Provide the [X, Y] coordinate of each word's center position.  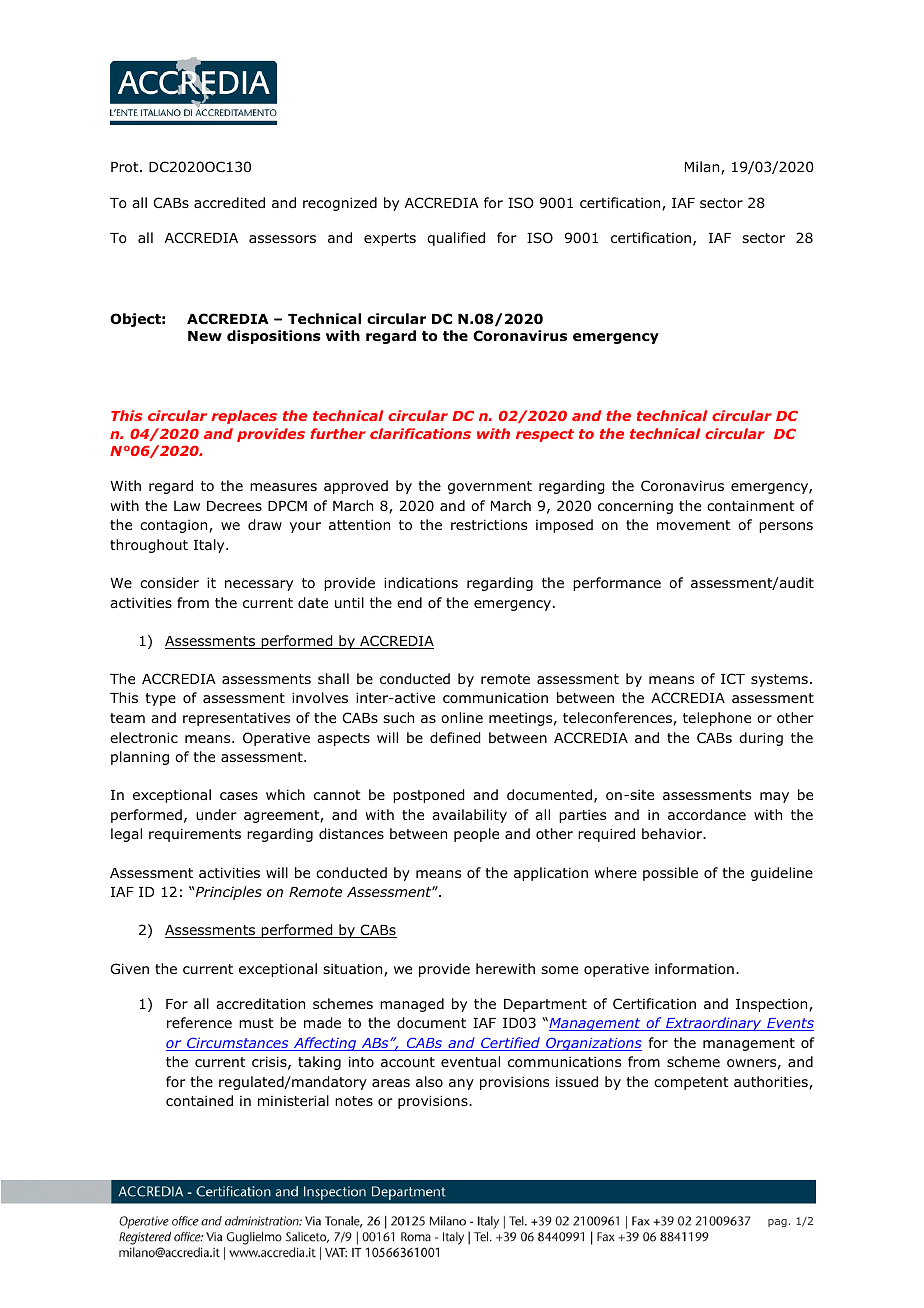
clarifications [420, 433]
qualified [456, 239]
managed [412, 1005]
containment [751, 506]
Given [130, 968]
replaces [244, 417]
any [461, 1084]
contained [199, 1101]
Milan [703, 168]
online [462, 717]
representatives [236, 719]
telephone [717, 719]
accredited [229, 202]
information [694, 969]
